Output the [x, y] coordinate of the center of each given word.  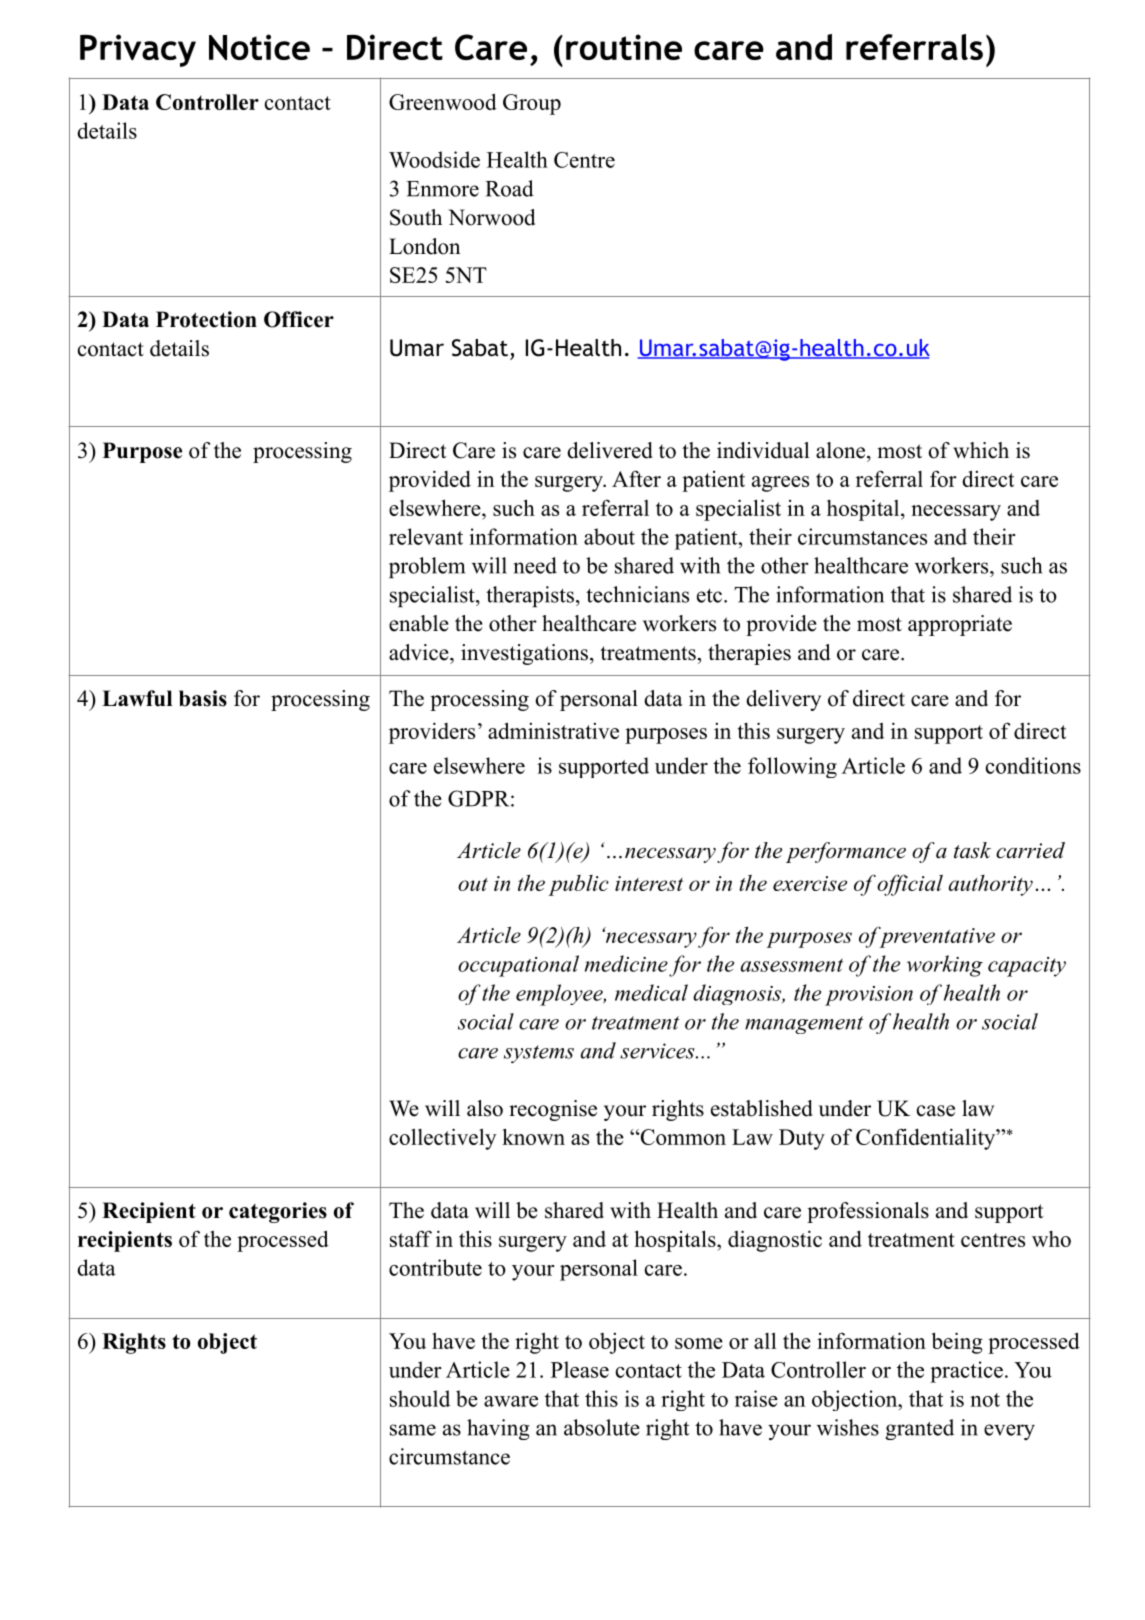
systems [539, 1054]
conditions [1033, 765]
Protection [206, 319]
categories [278, 1212]
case [936, 1111]
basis [203, 698]
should [420, 1398]
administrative [553, 730]
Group [532, 104]
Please [580, 1369]
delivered [610, 450]
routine [624, 47]
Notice [259, 47]
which [981, 450]
